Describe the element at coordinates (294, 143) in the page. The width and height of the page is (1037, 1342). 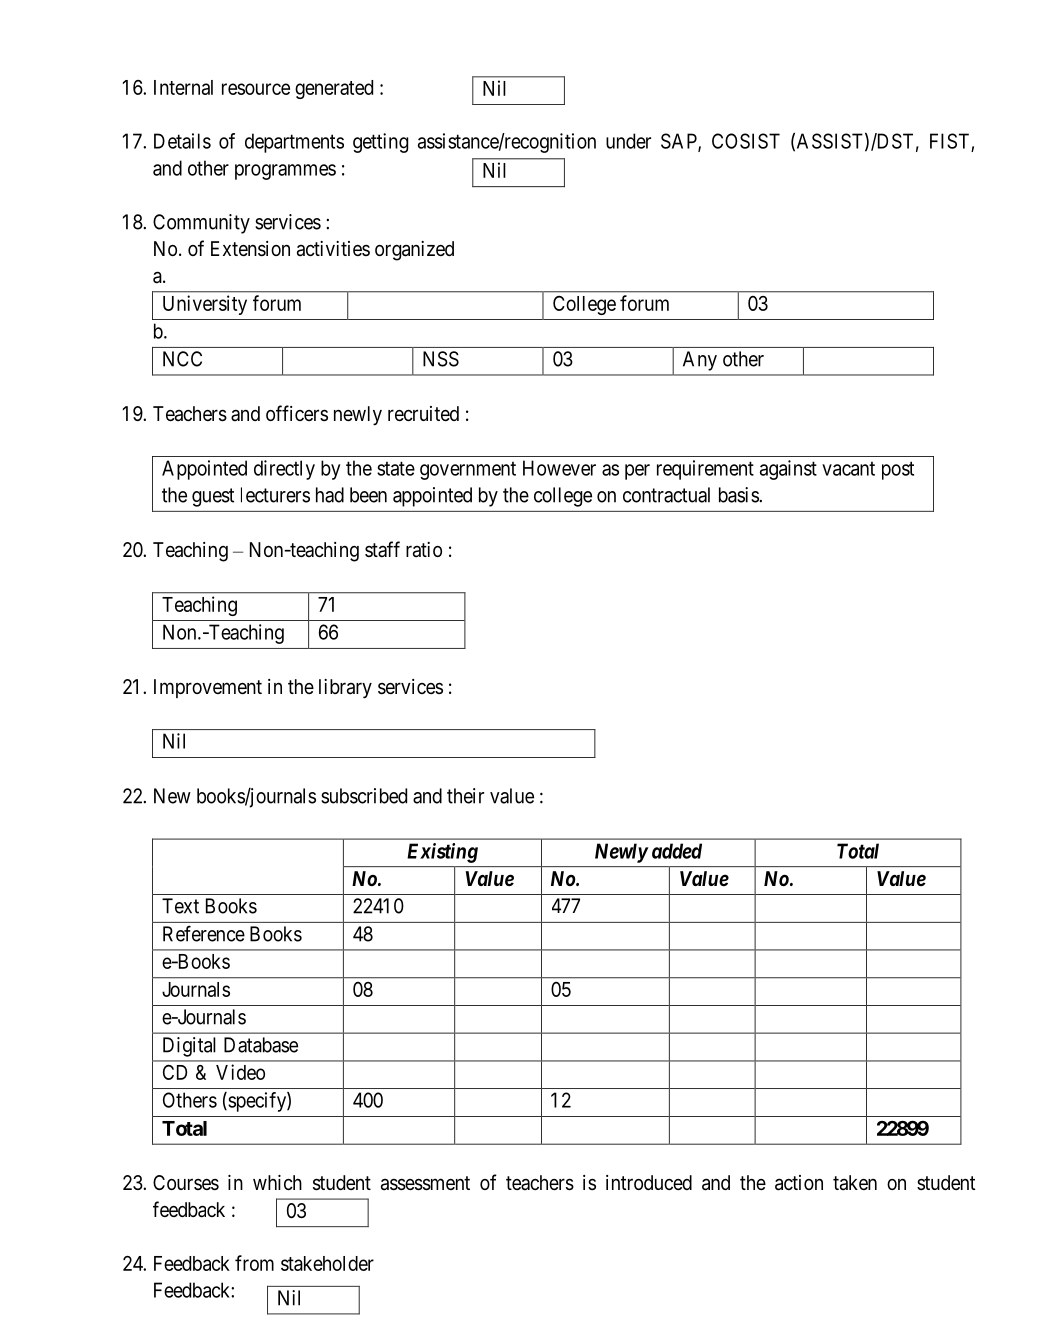
I see `departments` at that location.
